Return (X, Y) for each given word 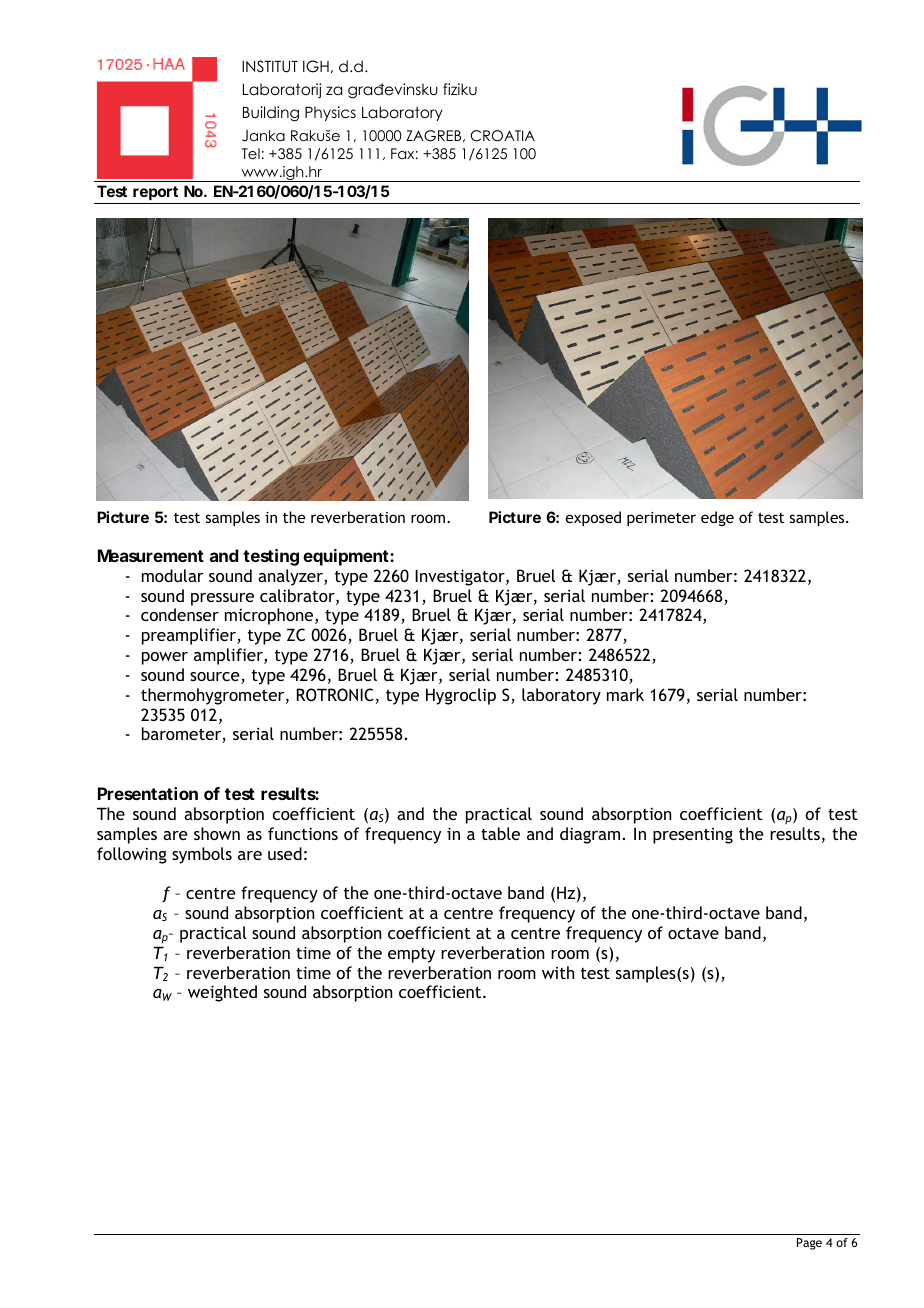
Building (271, 114)
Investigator (461, 577)
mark (625, 694)
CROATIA (503, 136)
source (216, 678)
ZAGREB (435, 136)
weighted (222, 993)
